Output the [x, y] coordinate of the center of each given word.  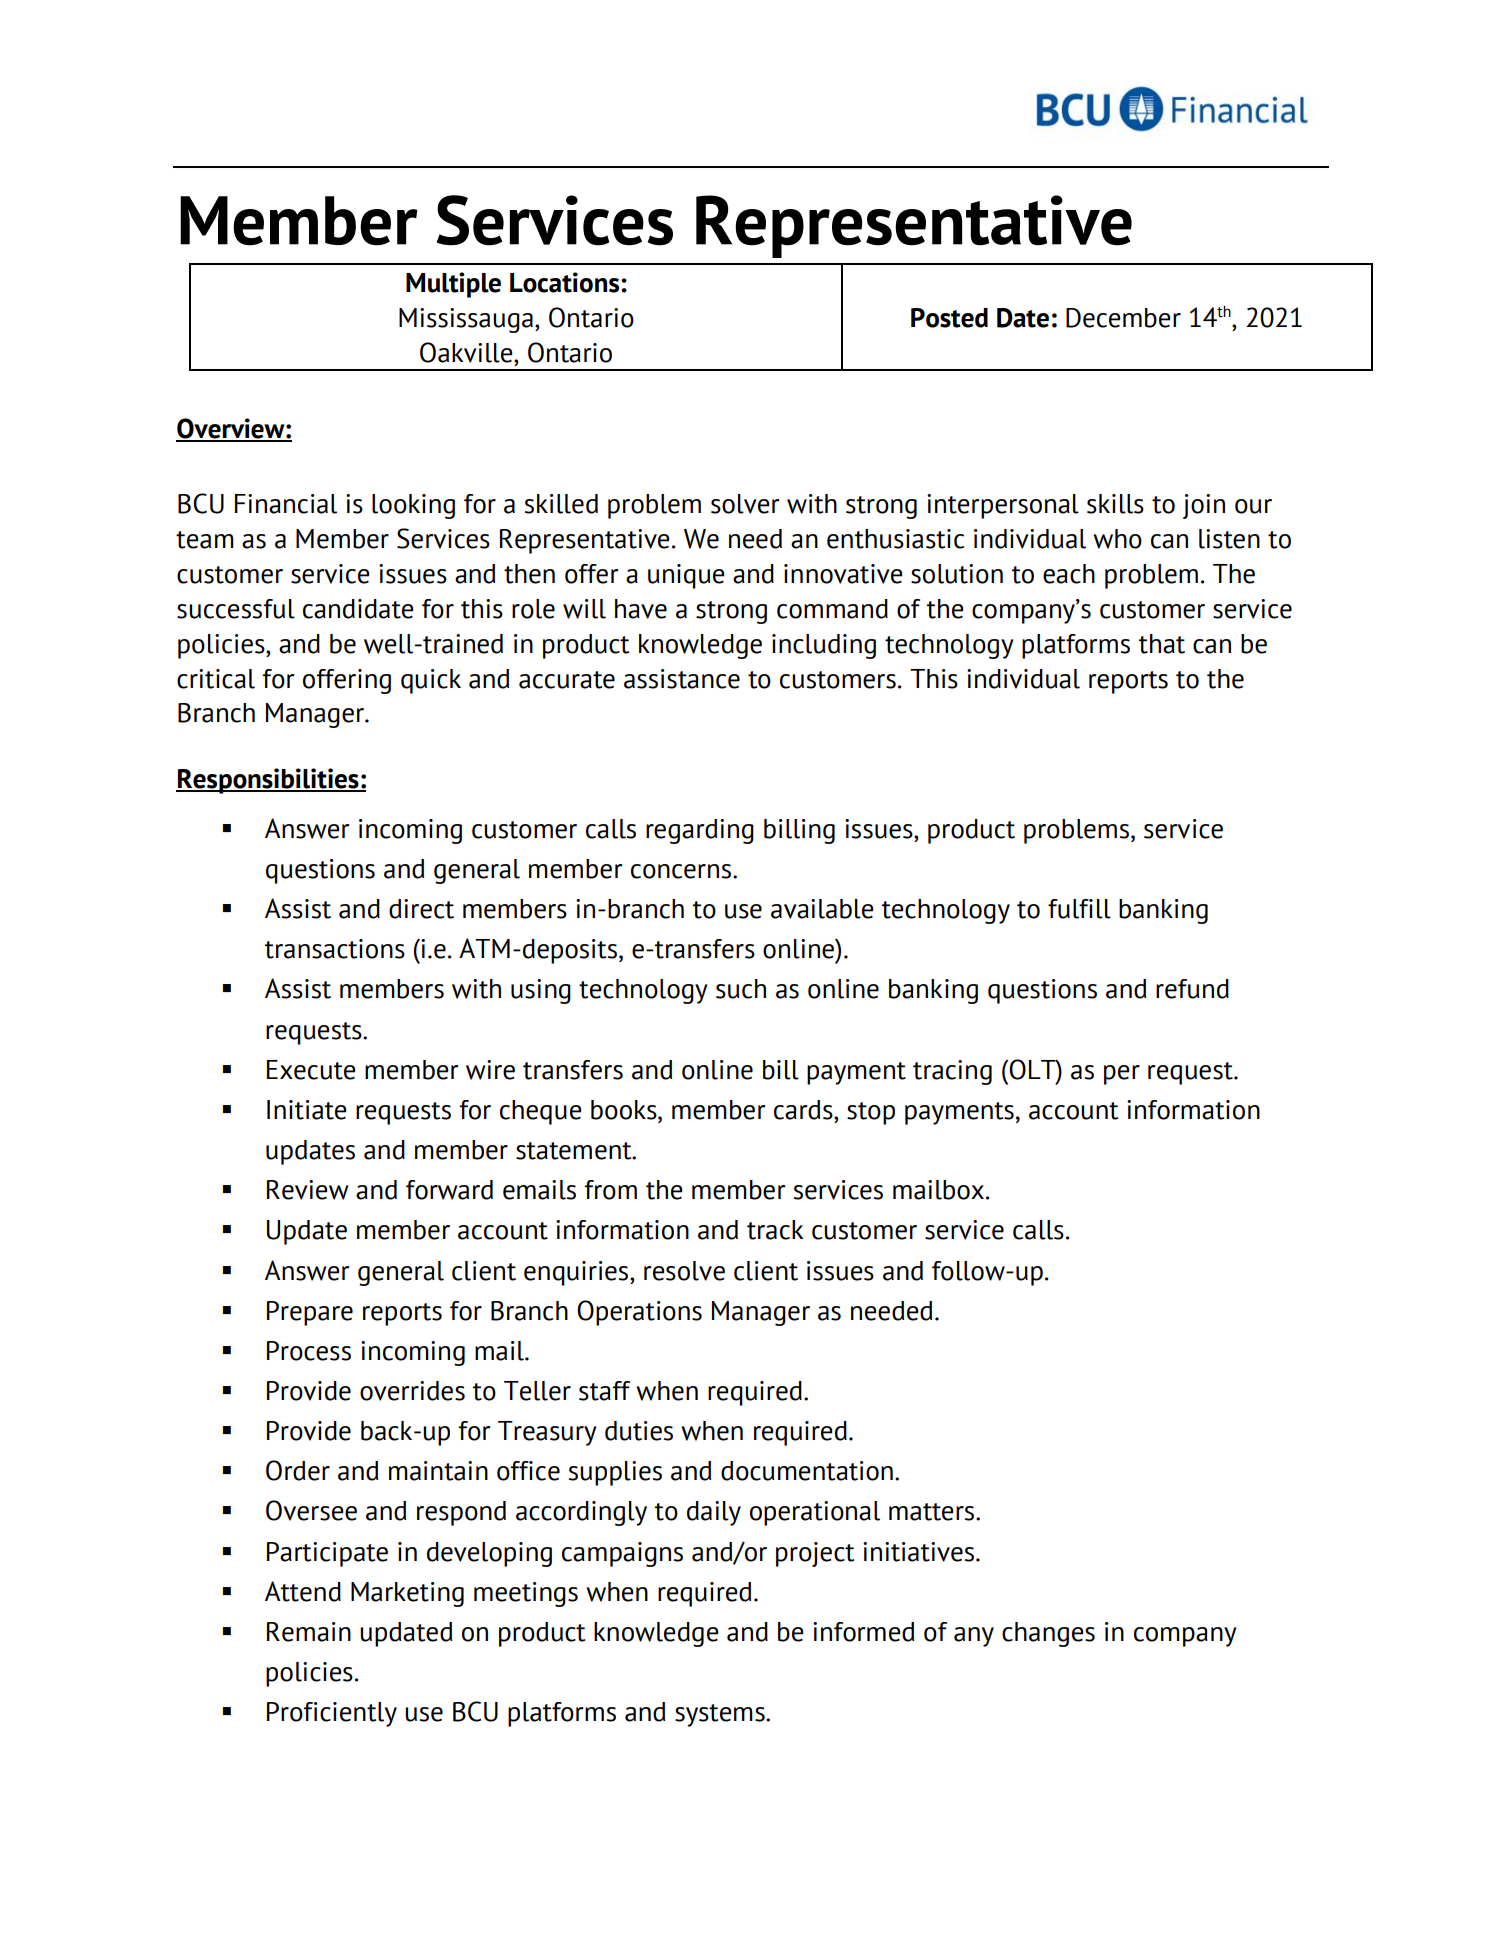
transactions [335, 949]
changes [1048, 1634]
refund [1192, 989]
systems [721, 1715]
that [1162, 644]
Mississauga [466, 320]
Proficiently [332, 1714]
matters [933, 1512]
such [741, 989]
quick [431, 681]
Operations [639, 1313]
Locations [566, 282]
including [824, 646]
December [1123, 318]
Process [309, 1351]
